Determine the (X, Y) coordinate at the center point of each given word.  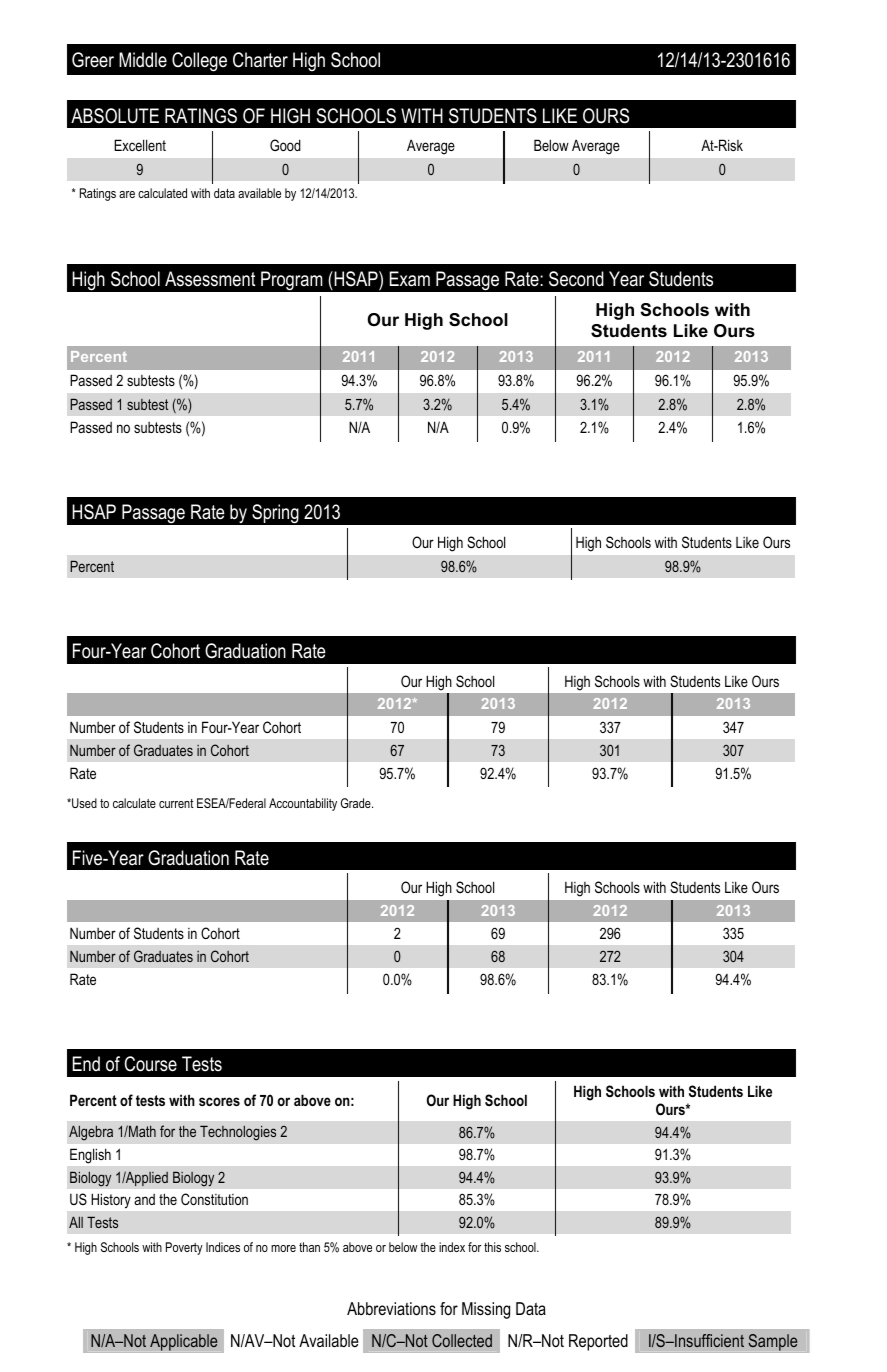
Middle (143, 60)
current (176, 803)
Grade (357, 803)
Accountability (303, 804)
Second (576, 279)
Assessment (210, 279)
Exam (410, 279)
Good (285, 145)
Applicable (184, 1342)
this (492, 1247)
